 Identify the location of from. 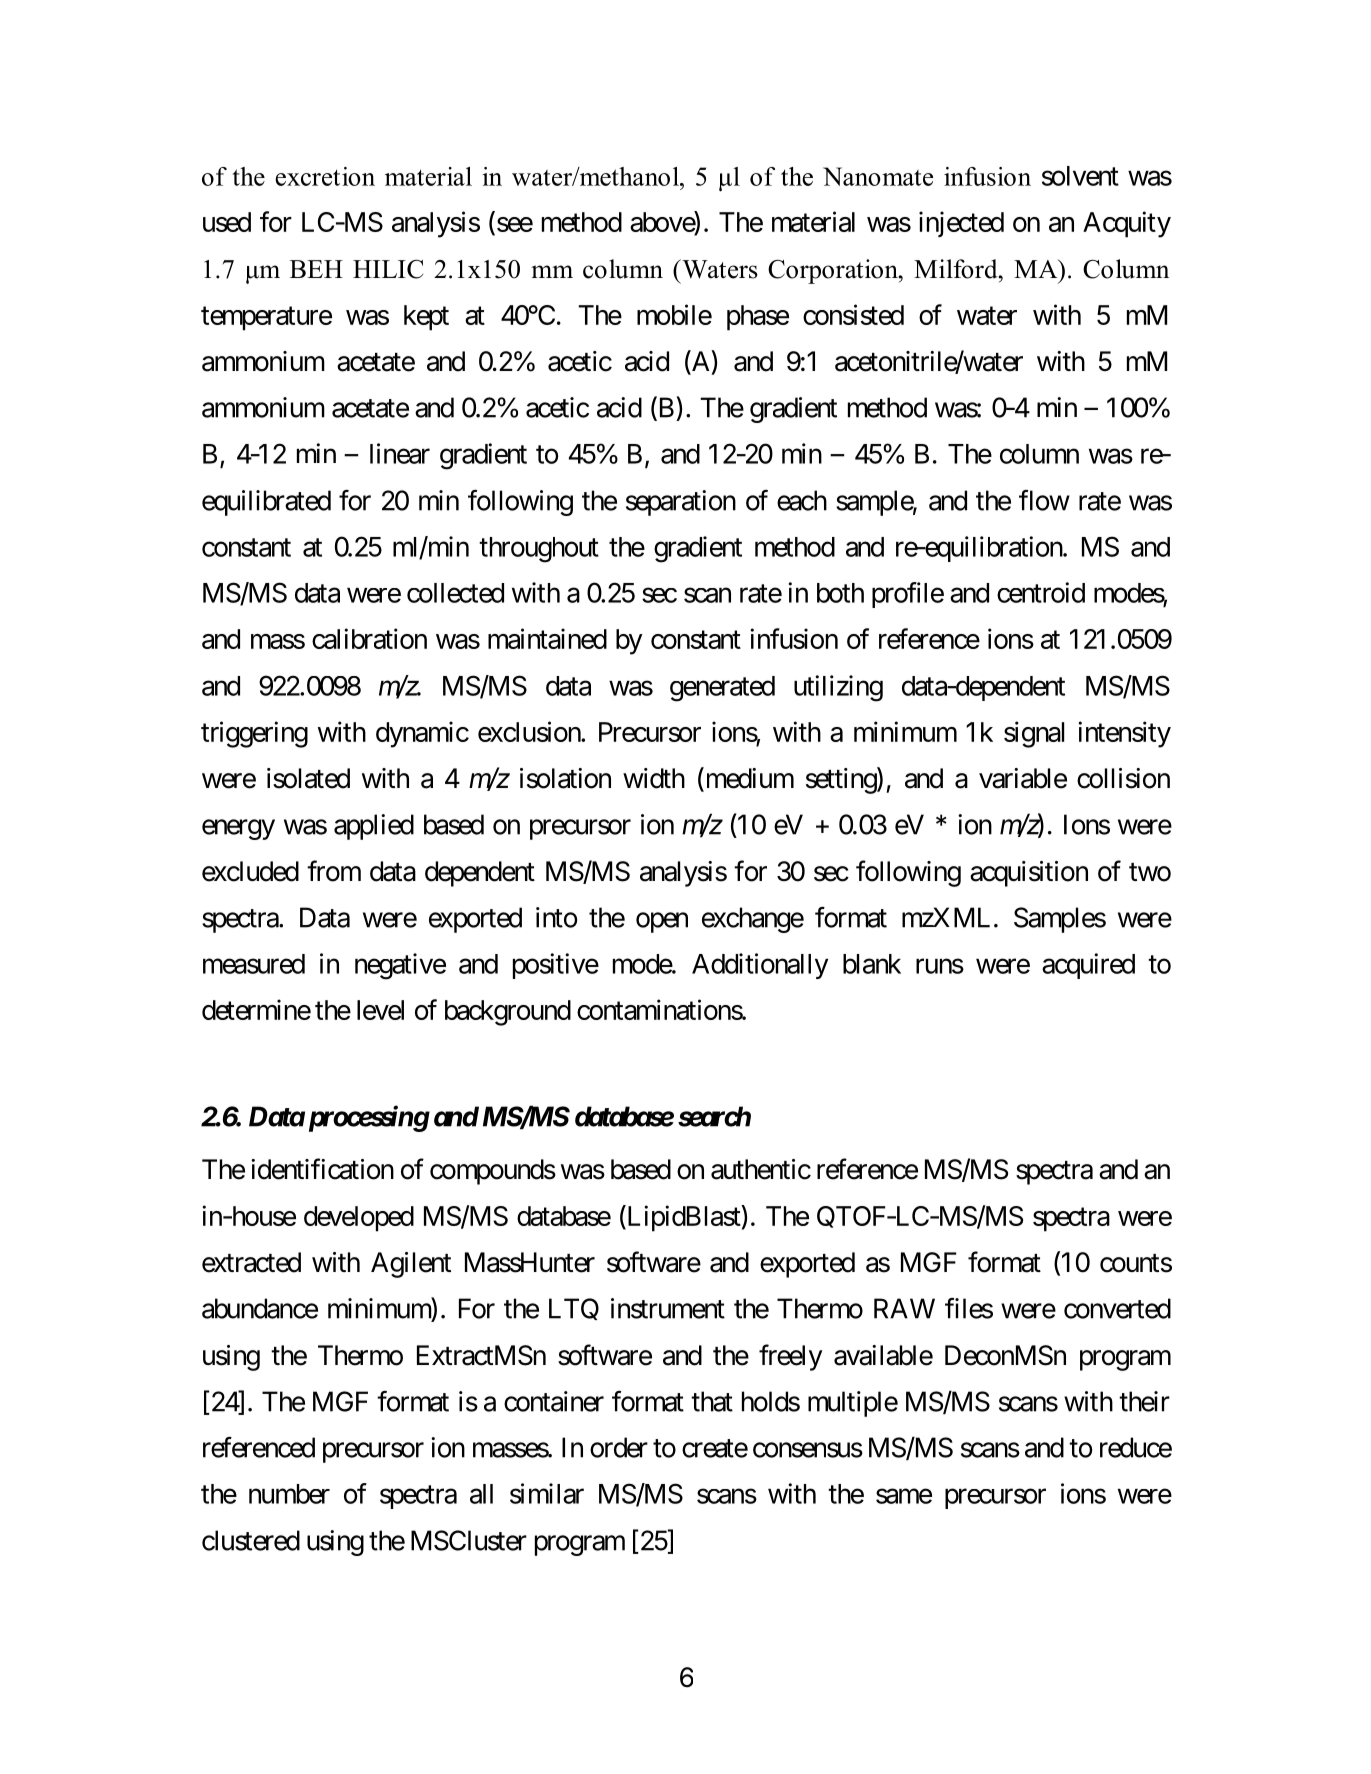
(334, 871).
